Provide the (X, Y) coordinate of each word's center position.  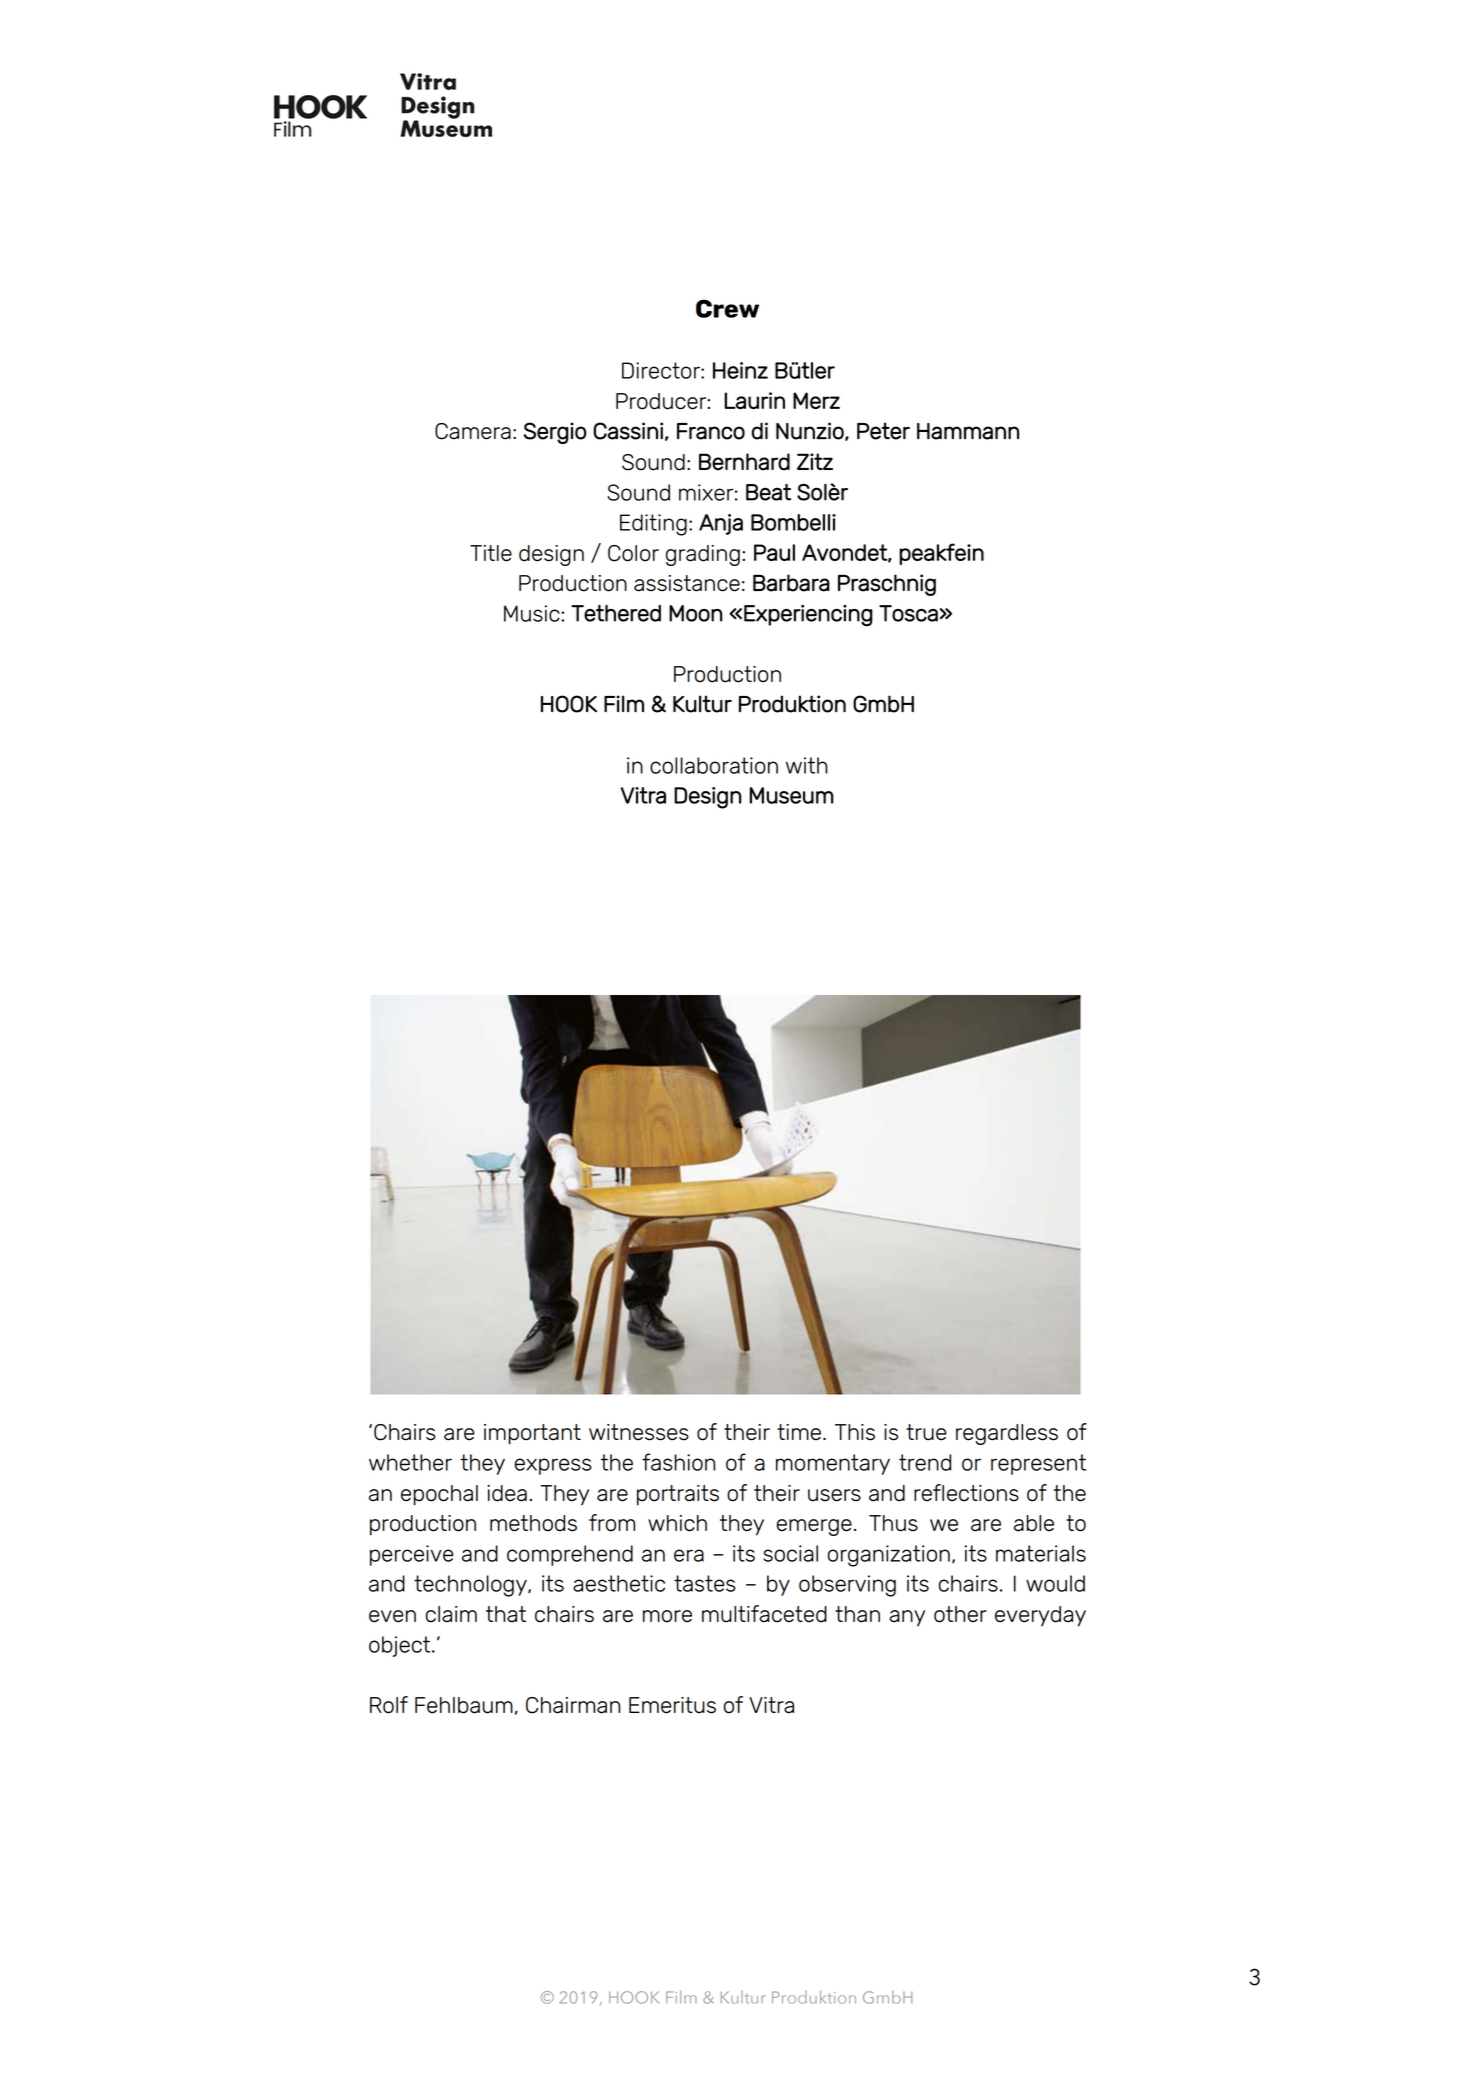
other (960, 1614)
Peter (883, 431)
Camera (473, 431)
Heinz (740, 370)
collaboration (714, 765)
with (806, 765)
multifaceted (764, 1614)
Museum (792, 795)
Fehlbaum (464, 1705)
